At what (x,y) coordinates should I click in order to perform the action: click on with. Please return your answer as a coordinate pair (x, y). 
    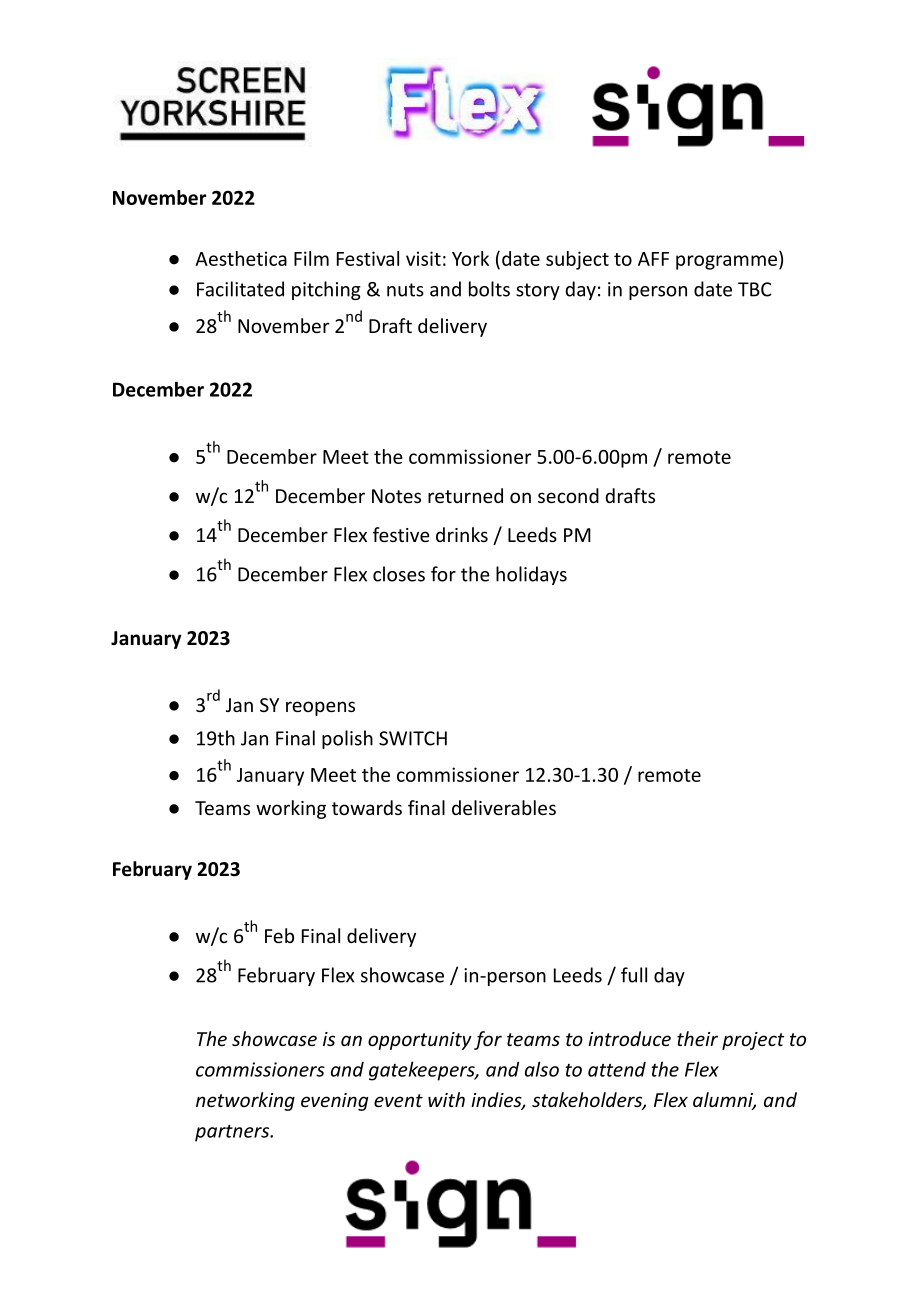
    Looking at the image, I should click on (446, 1099).
